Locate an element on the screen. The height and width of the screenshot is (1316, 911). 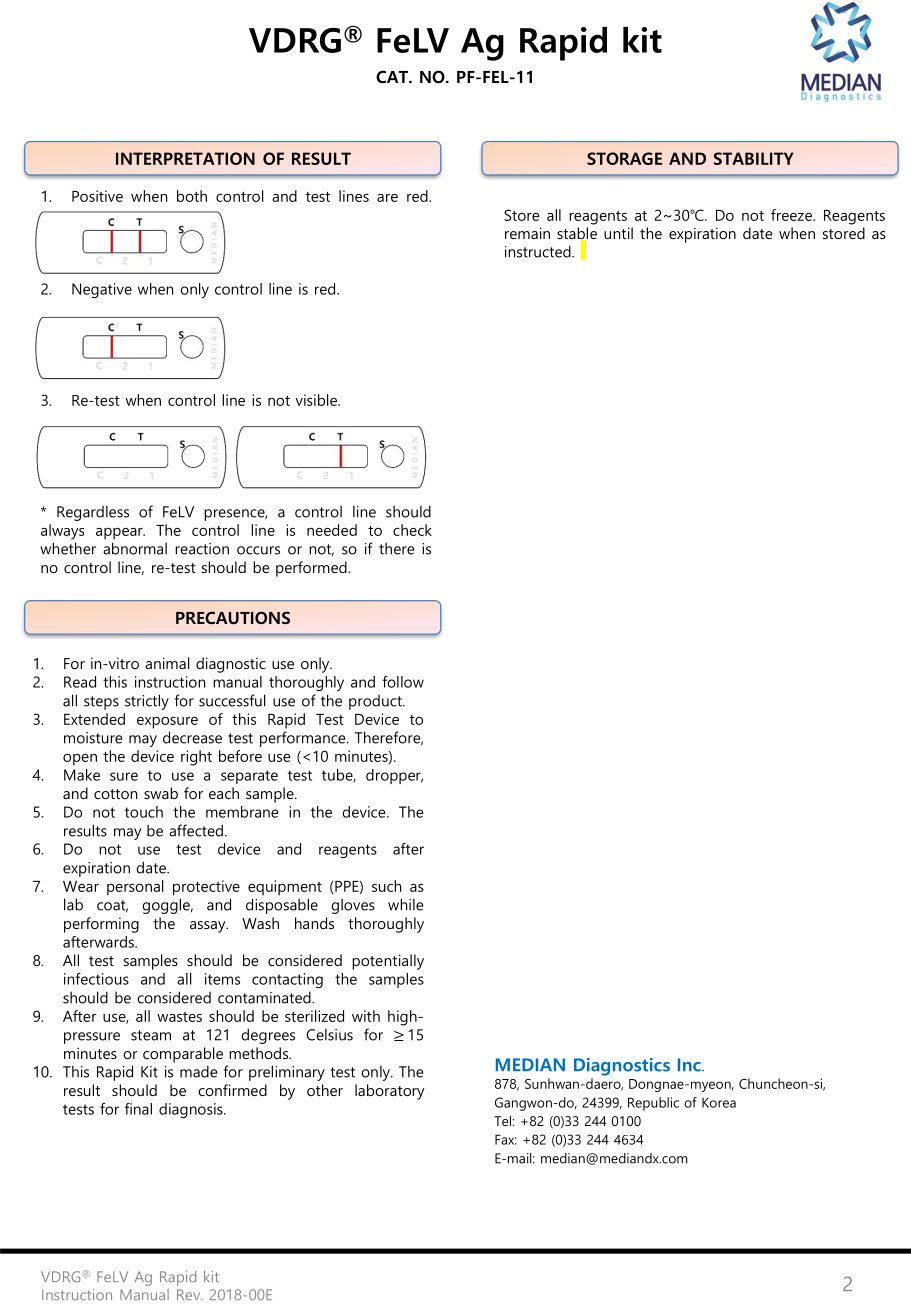
potentially is located at coordinates (388, 962).
